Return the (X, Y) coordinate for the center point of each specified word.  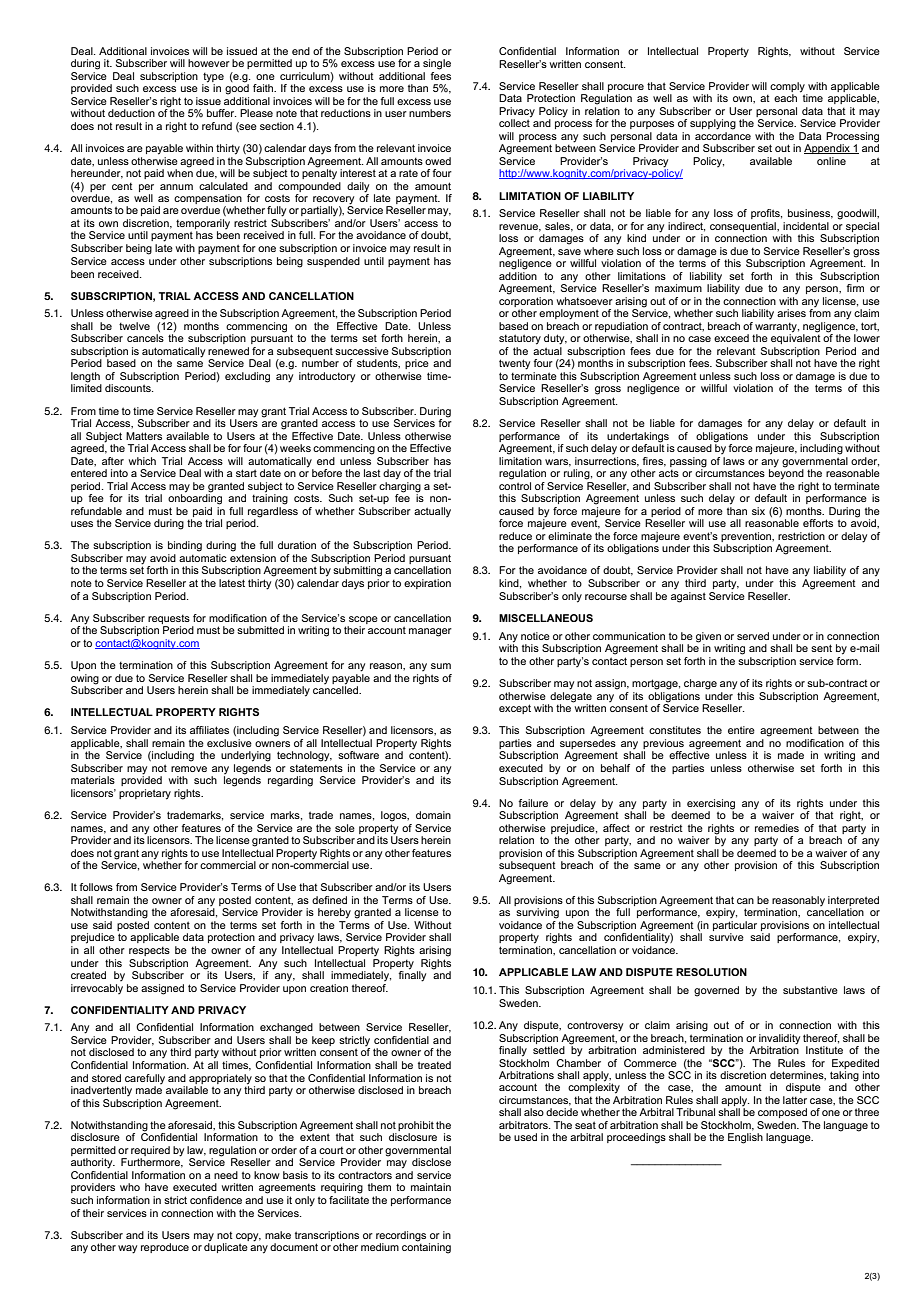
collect (515, 122)
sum (441, 666)
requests (169, 619)
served (753, 636)
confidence (216, 1200)
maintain (431, 1187)
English (745, 1138)
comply (787, 87)
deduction (131, 113)
